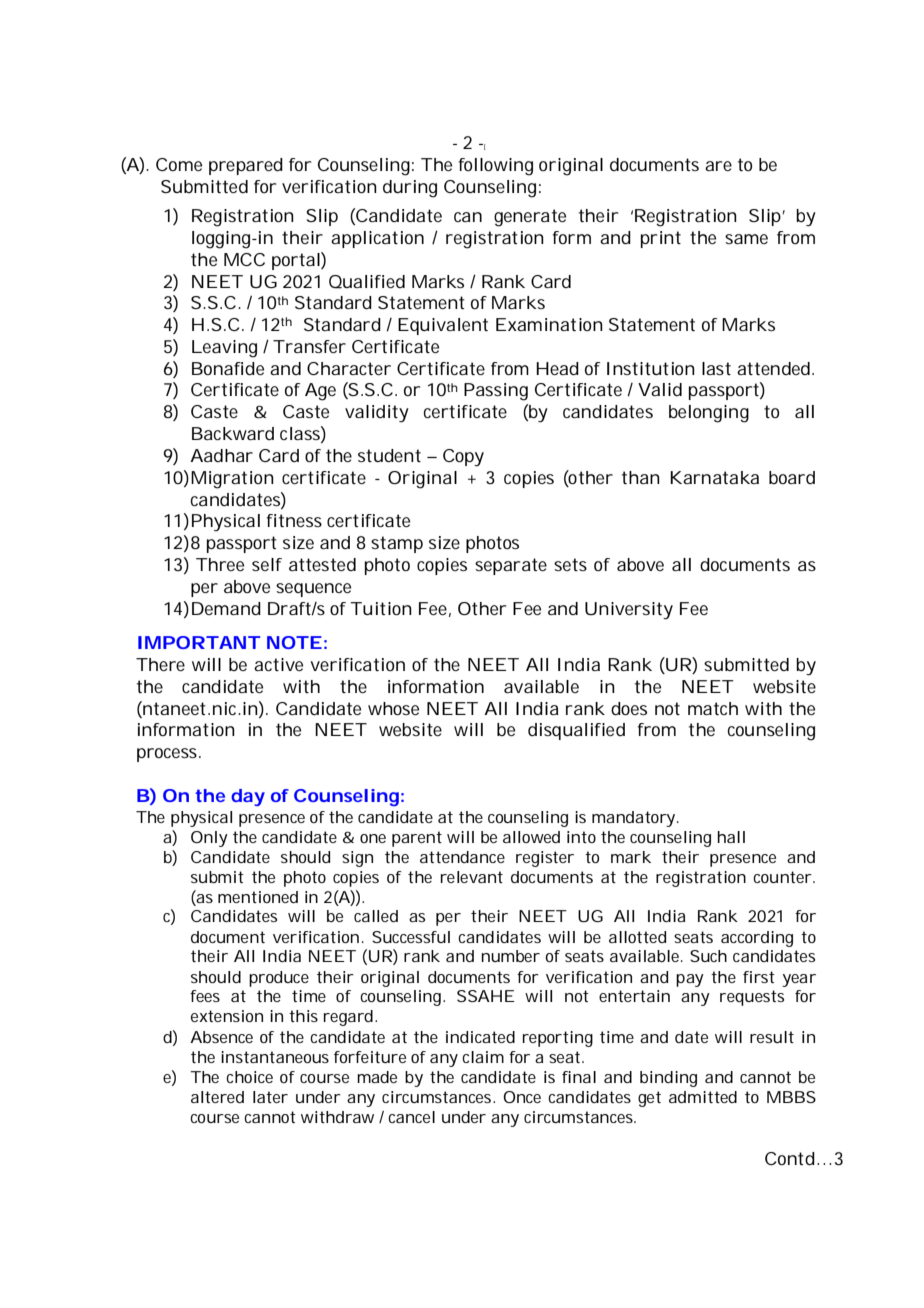 This document has width=924, height=1308. What do you see at coordinates (472, 877) in the document?
I see `relevant` at bounding box center [472, 877].
